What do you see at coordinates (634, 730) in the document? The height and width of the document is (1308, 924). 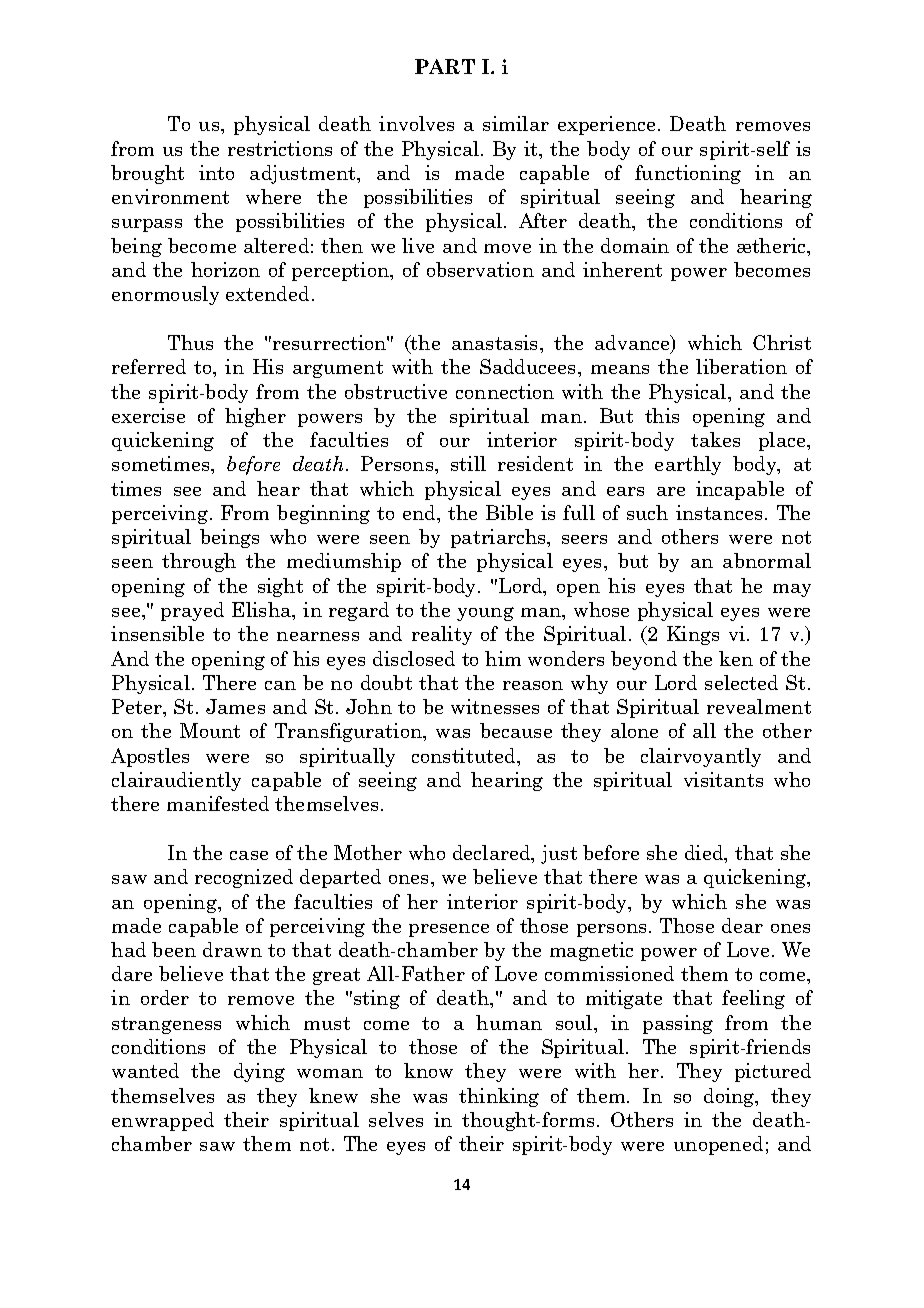 I see `alone` at bounding box center [634, 730].
